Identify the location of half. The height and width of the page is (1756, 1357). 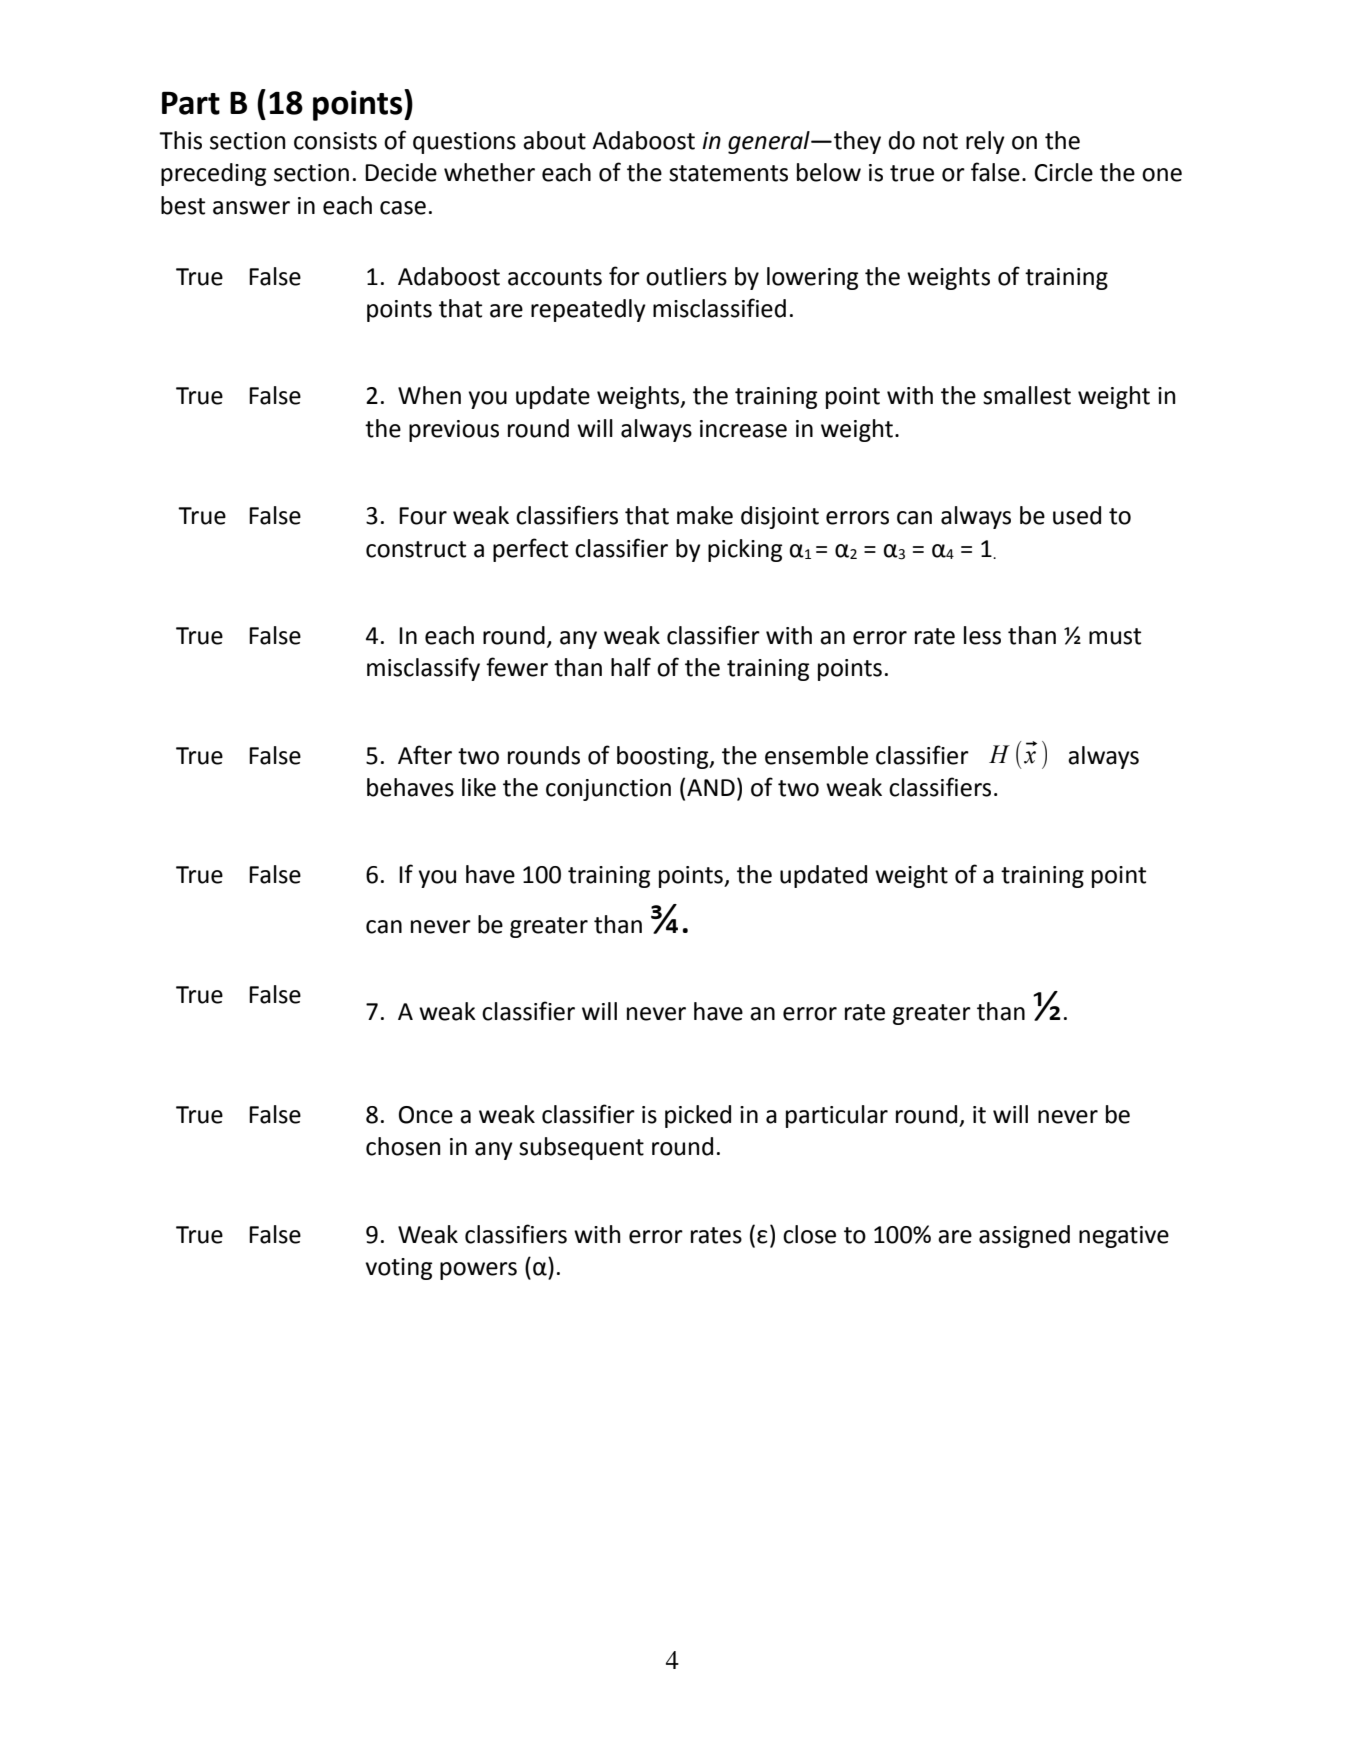
(631, 667).
